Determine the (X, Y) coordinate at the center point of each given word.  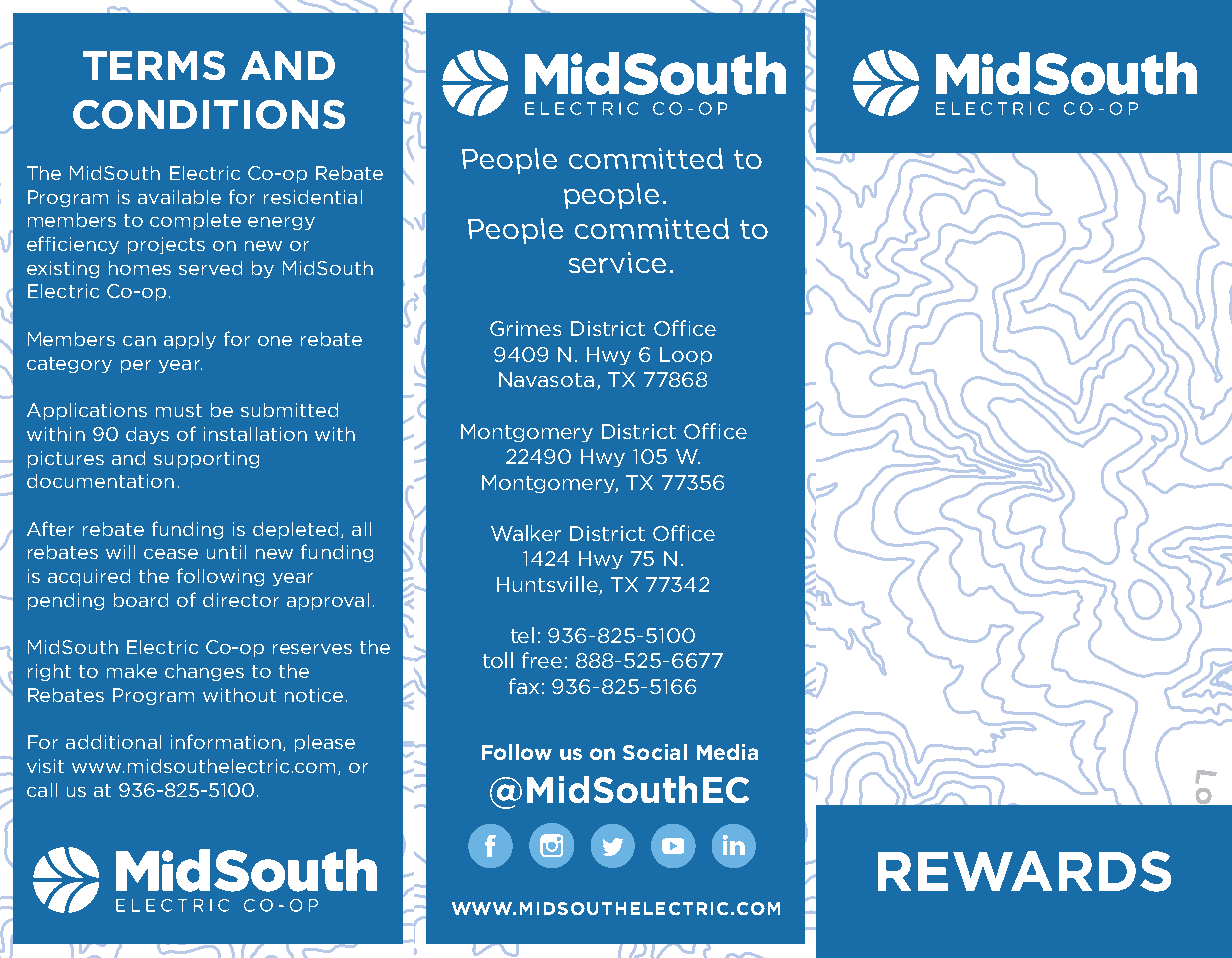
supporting (206, 459)
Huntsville (548, 585)
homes (140, 268)
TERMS (154, 65)
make (132, 671)
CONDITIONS (209, 114)
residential (313, 197)
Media (727, 752)
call (42, 790)
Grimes (525, 328)
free (542, 660)
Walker (526, 533)
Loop (686, 356)
